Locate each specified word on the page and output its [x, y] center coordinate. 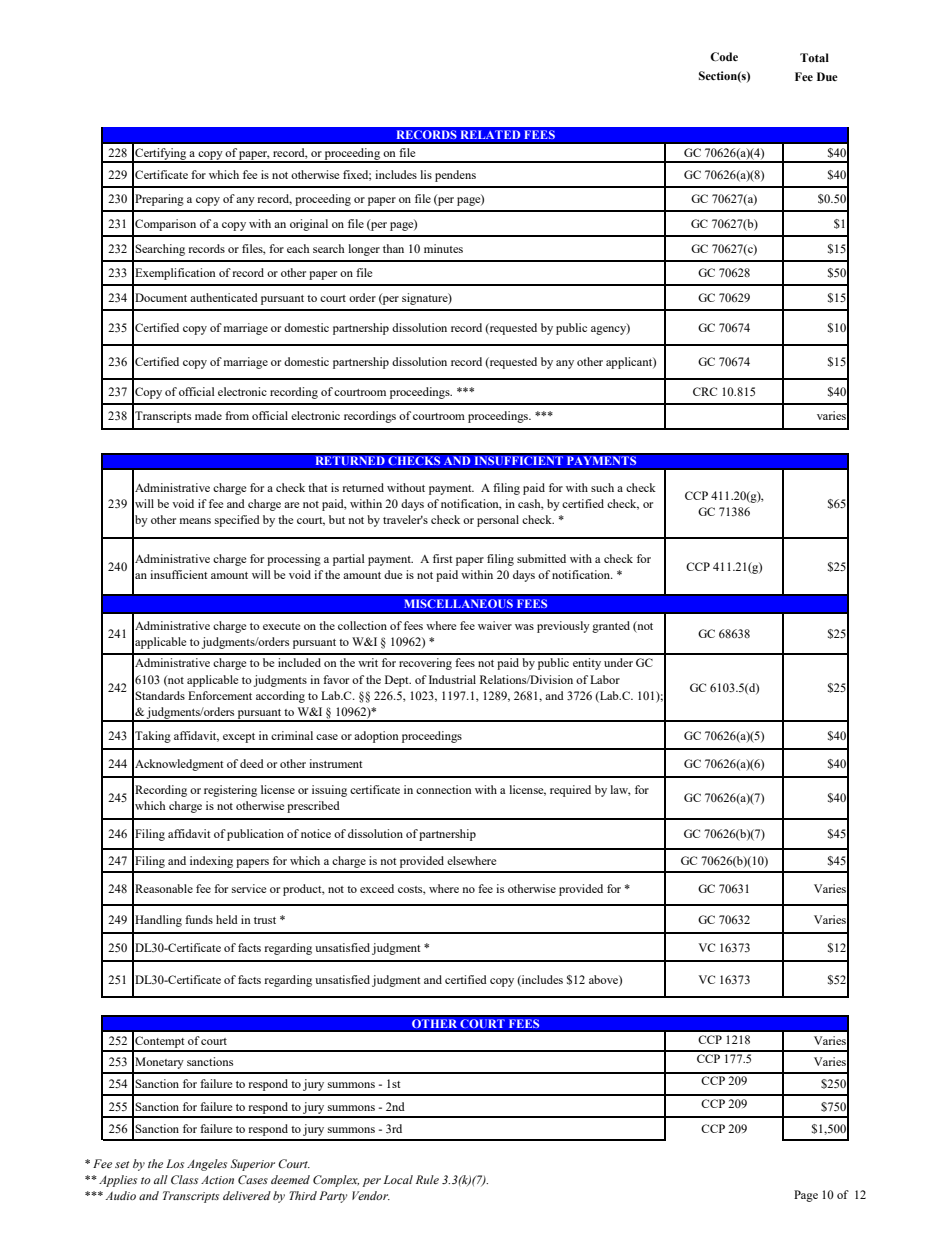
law [620, 790]
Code [724, 57]
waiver [495, 625]
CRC [705, 391]
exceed [377, 888]
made [208, 415]
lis [426, 174]
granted [611, 627]
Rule [427, 1179]
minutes [443, 248]
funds [199, 919]
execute [281, 626]
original [309, 225]
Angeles [207, 1165]
